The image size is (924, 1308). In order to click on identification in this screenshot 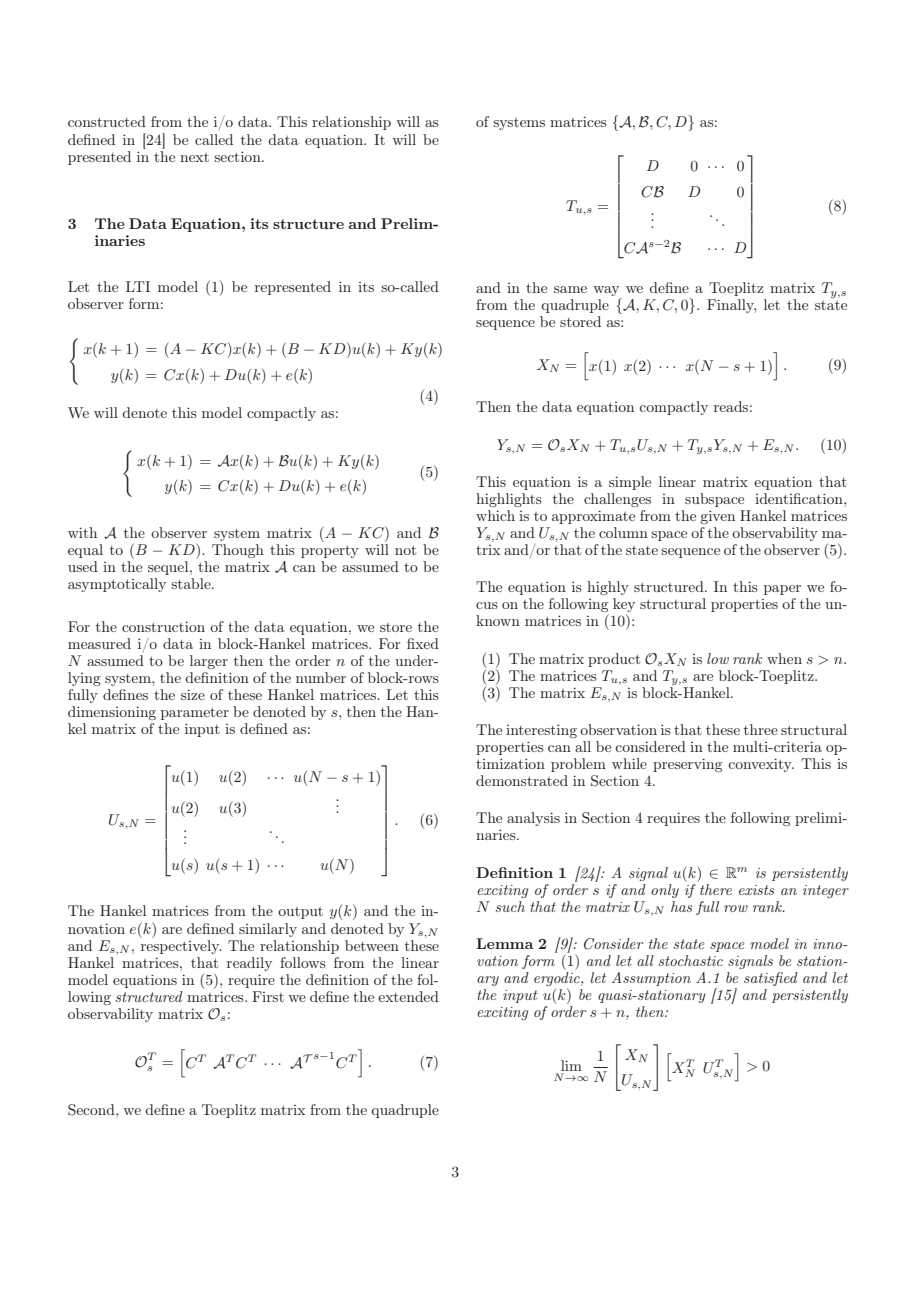, I will do `click(800, 498)`.
